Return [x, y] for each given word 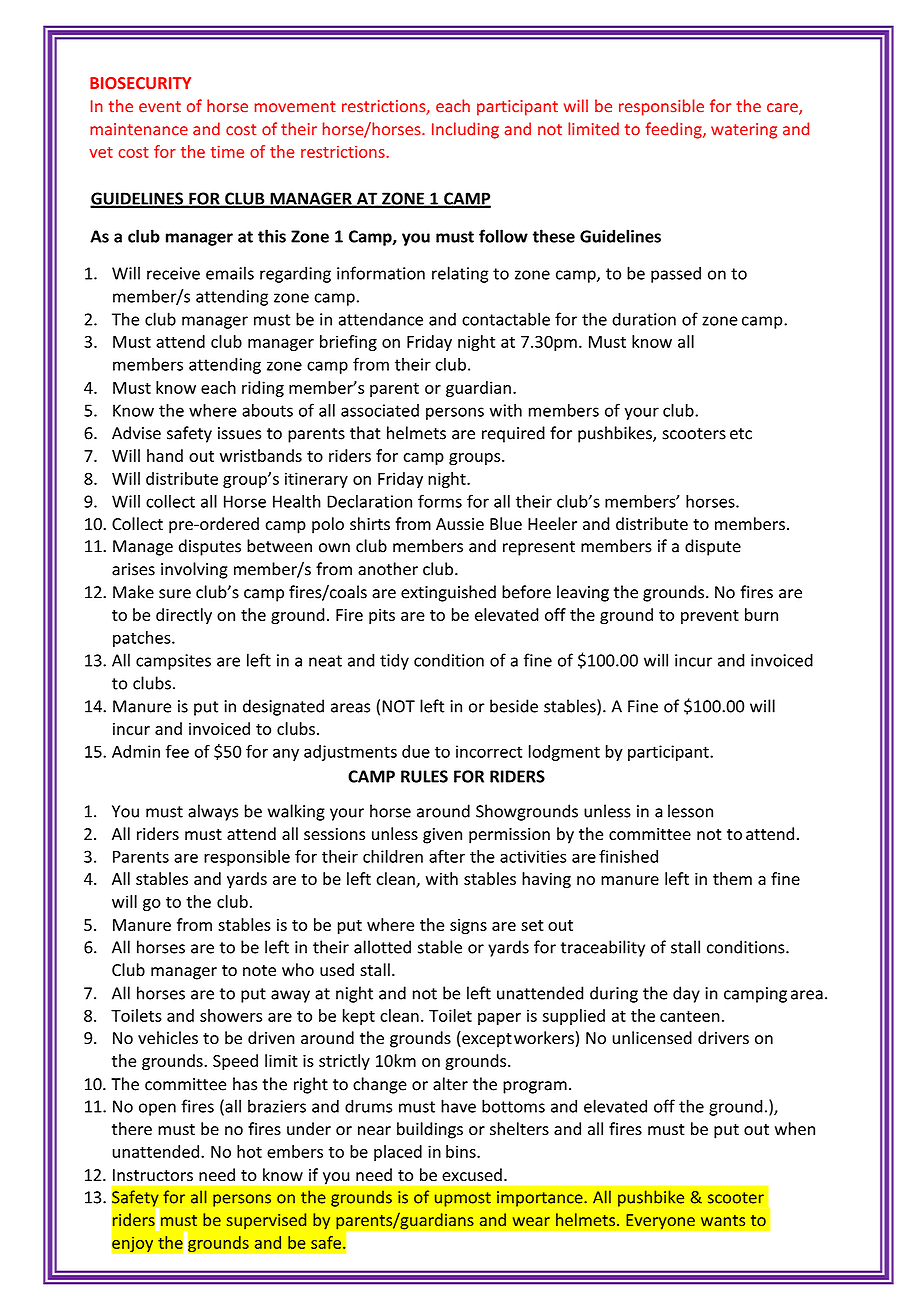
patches [143, 639]
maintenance [139, 129]
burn [761, 614]
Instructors [153, 1175]
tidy [394, 661]
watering [744, 131]
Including [465, 130]
